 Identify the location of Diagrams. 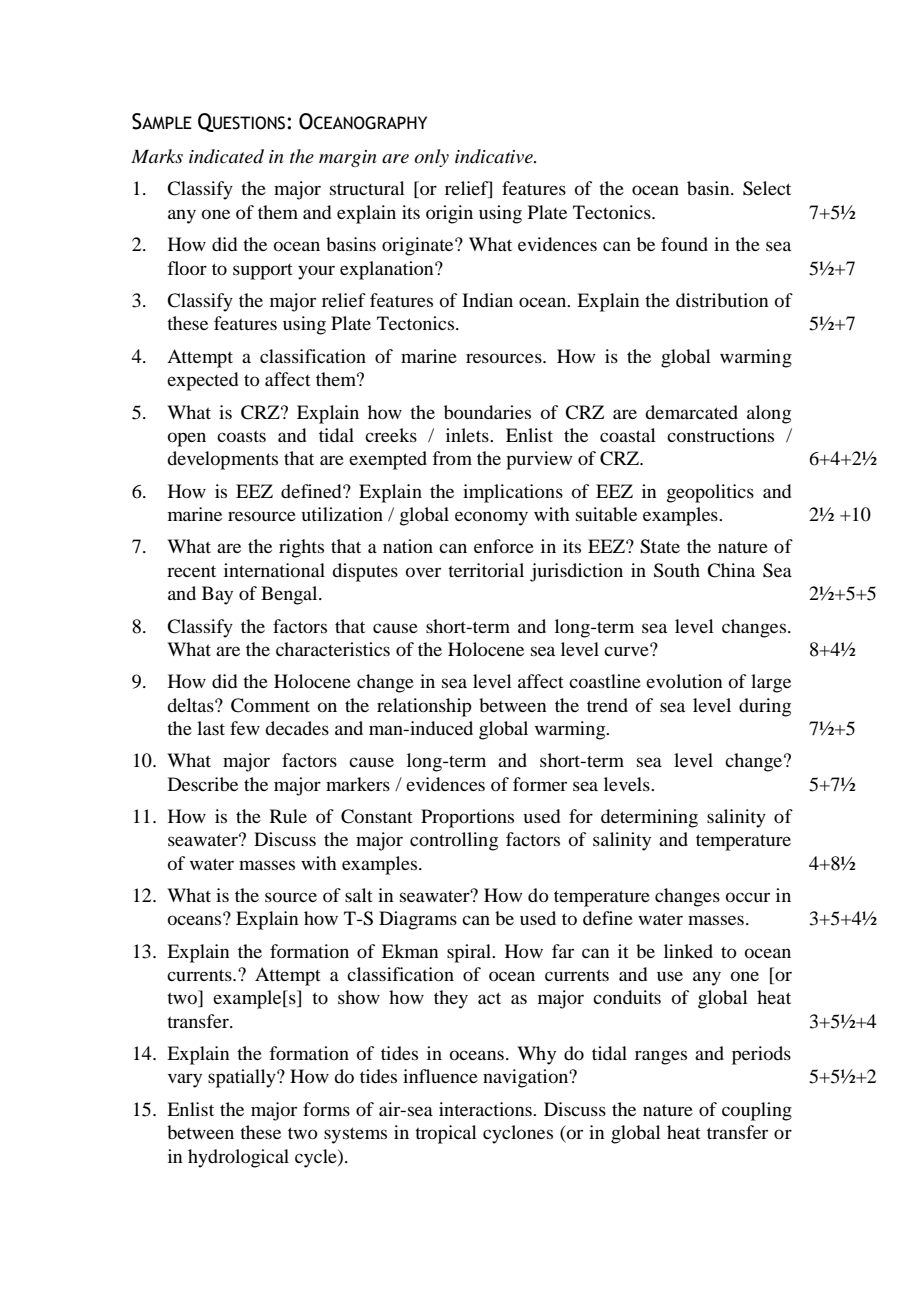
(418, 920).
